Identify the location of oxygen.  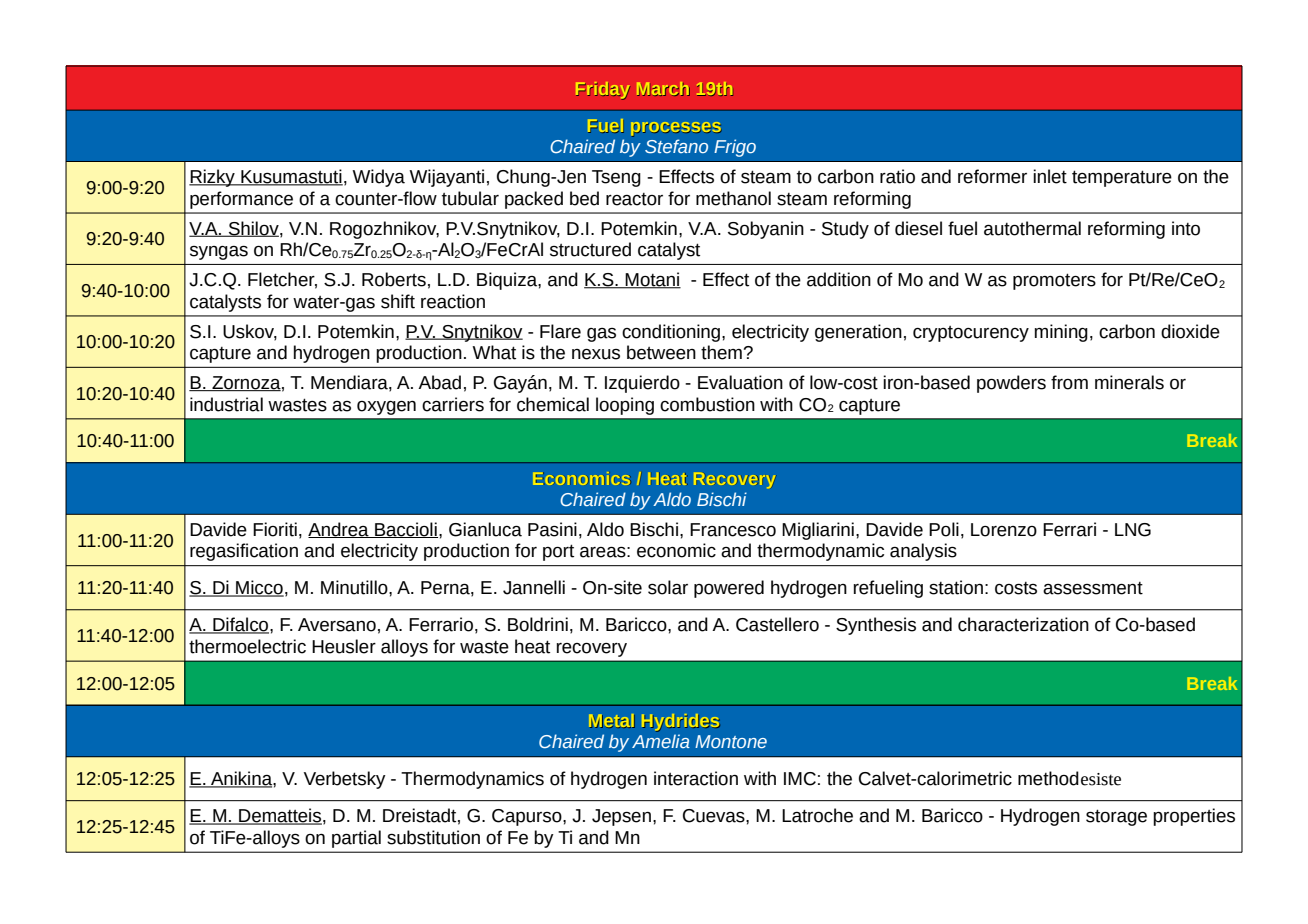
(386, 408).
